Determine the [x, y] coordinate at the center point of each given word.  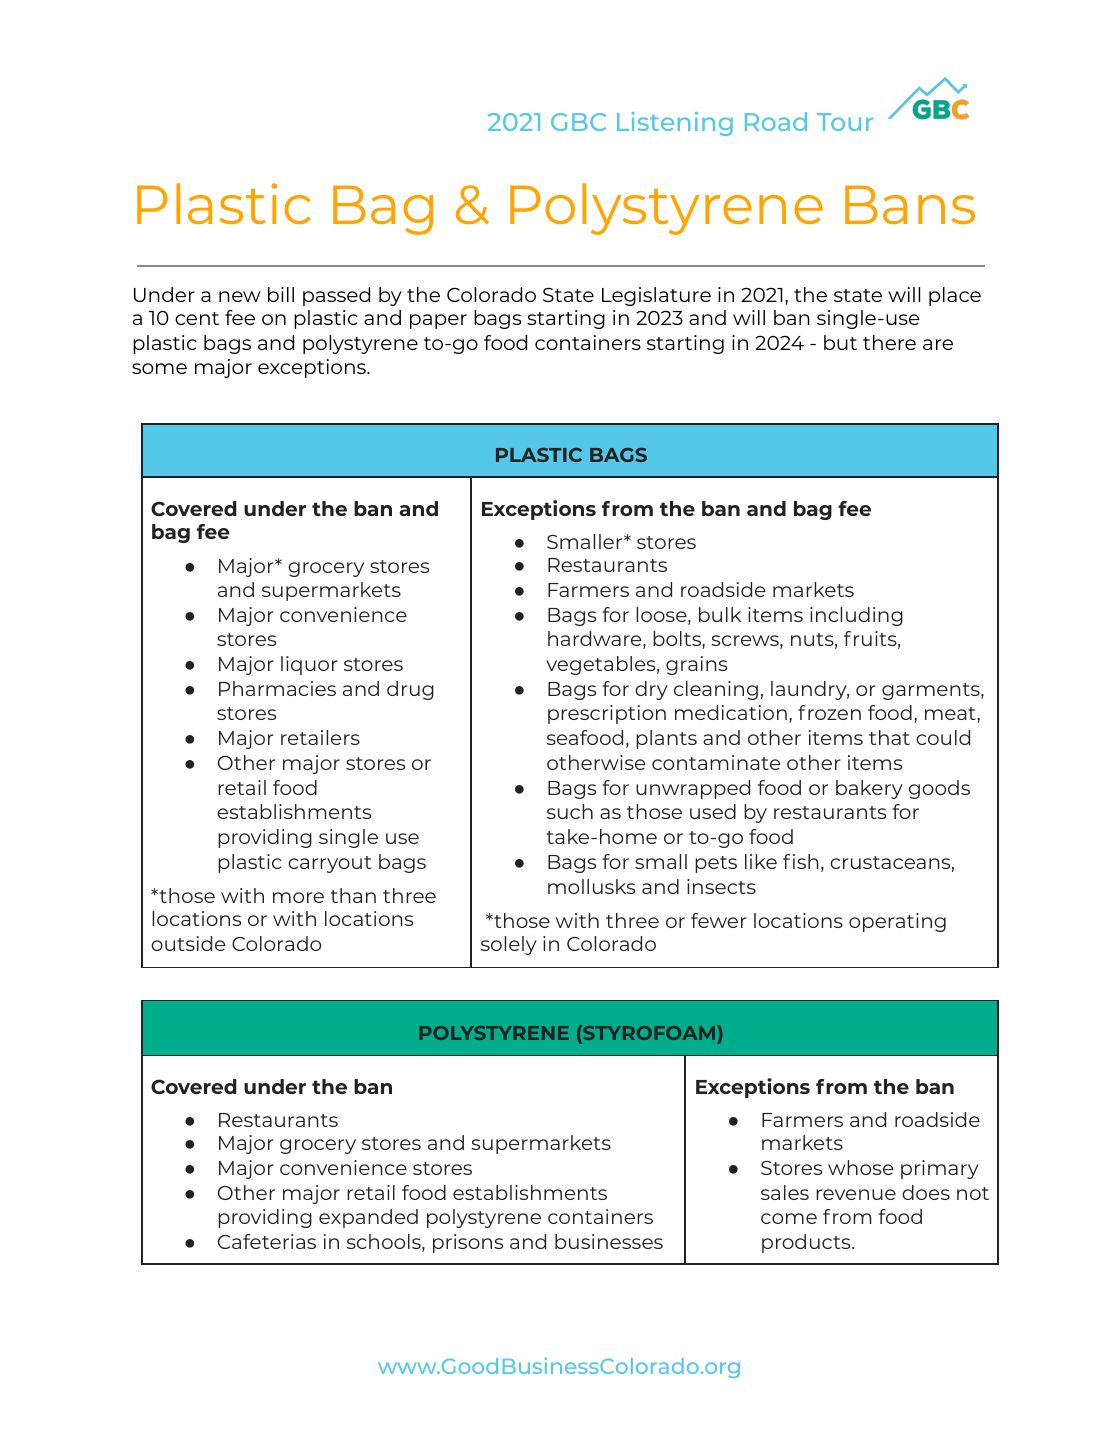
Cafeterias [267, 1241]
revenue [856, 1194]
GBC [578, 122]
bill [281, 294]
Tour [845, 122]
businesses [609, 1241]
